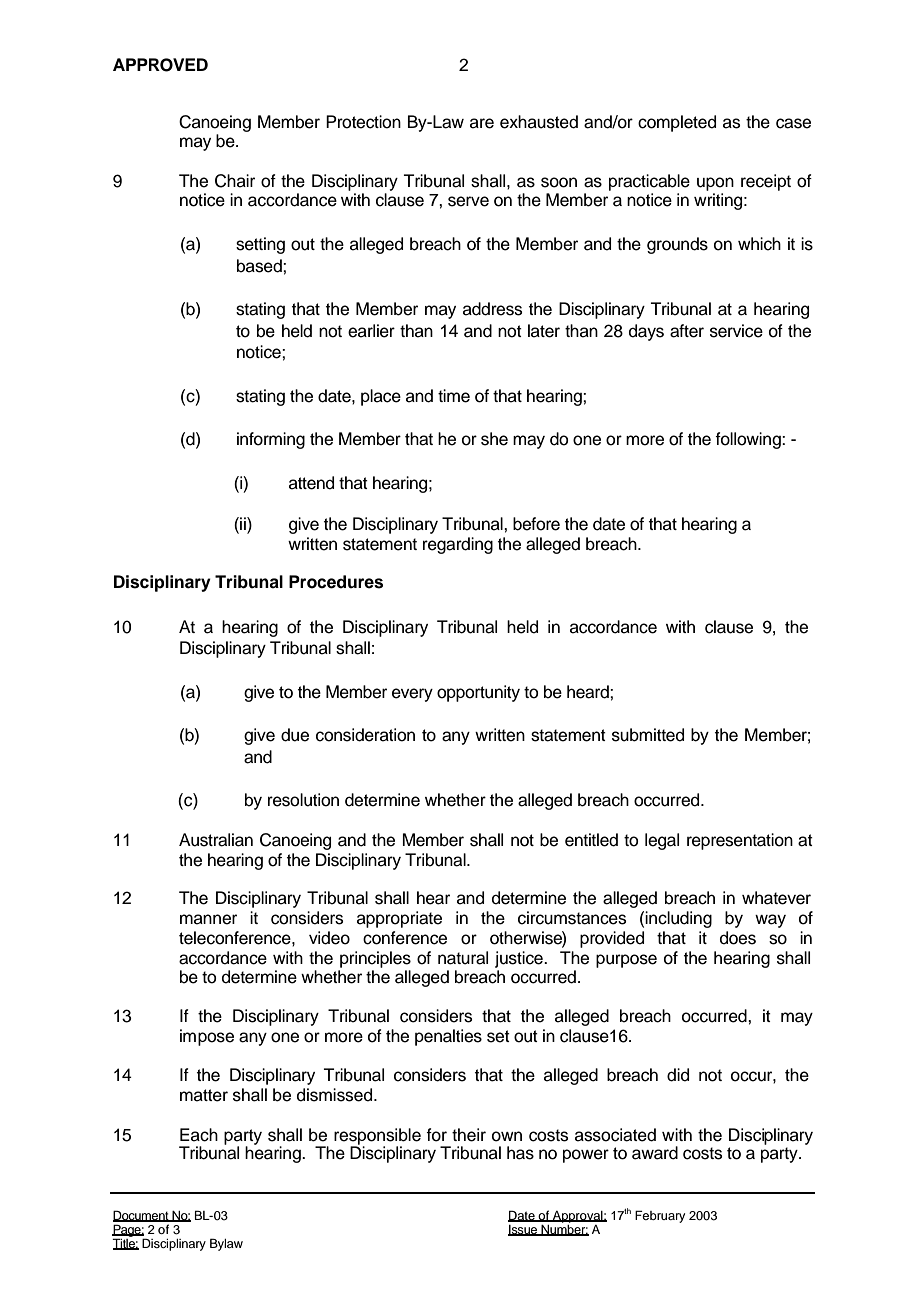 The width and height of the screenshot is (924, 1307). What do you see at coordinates (677, 123) in the screenshot?
I see `completed` at bounding box center [677, 123].
